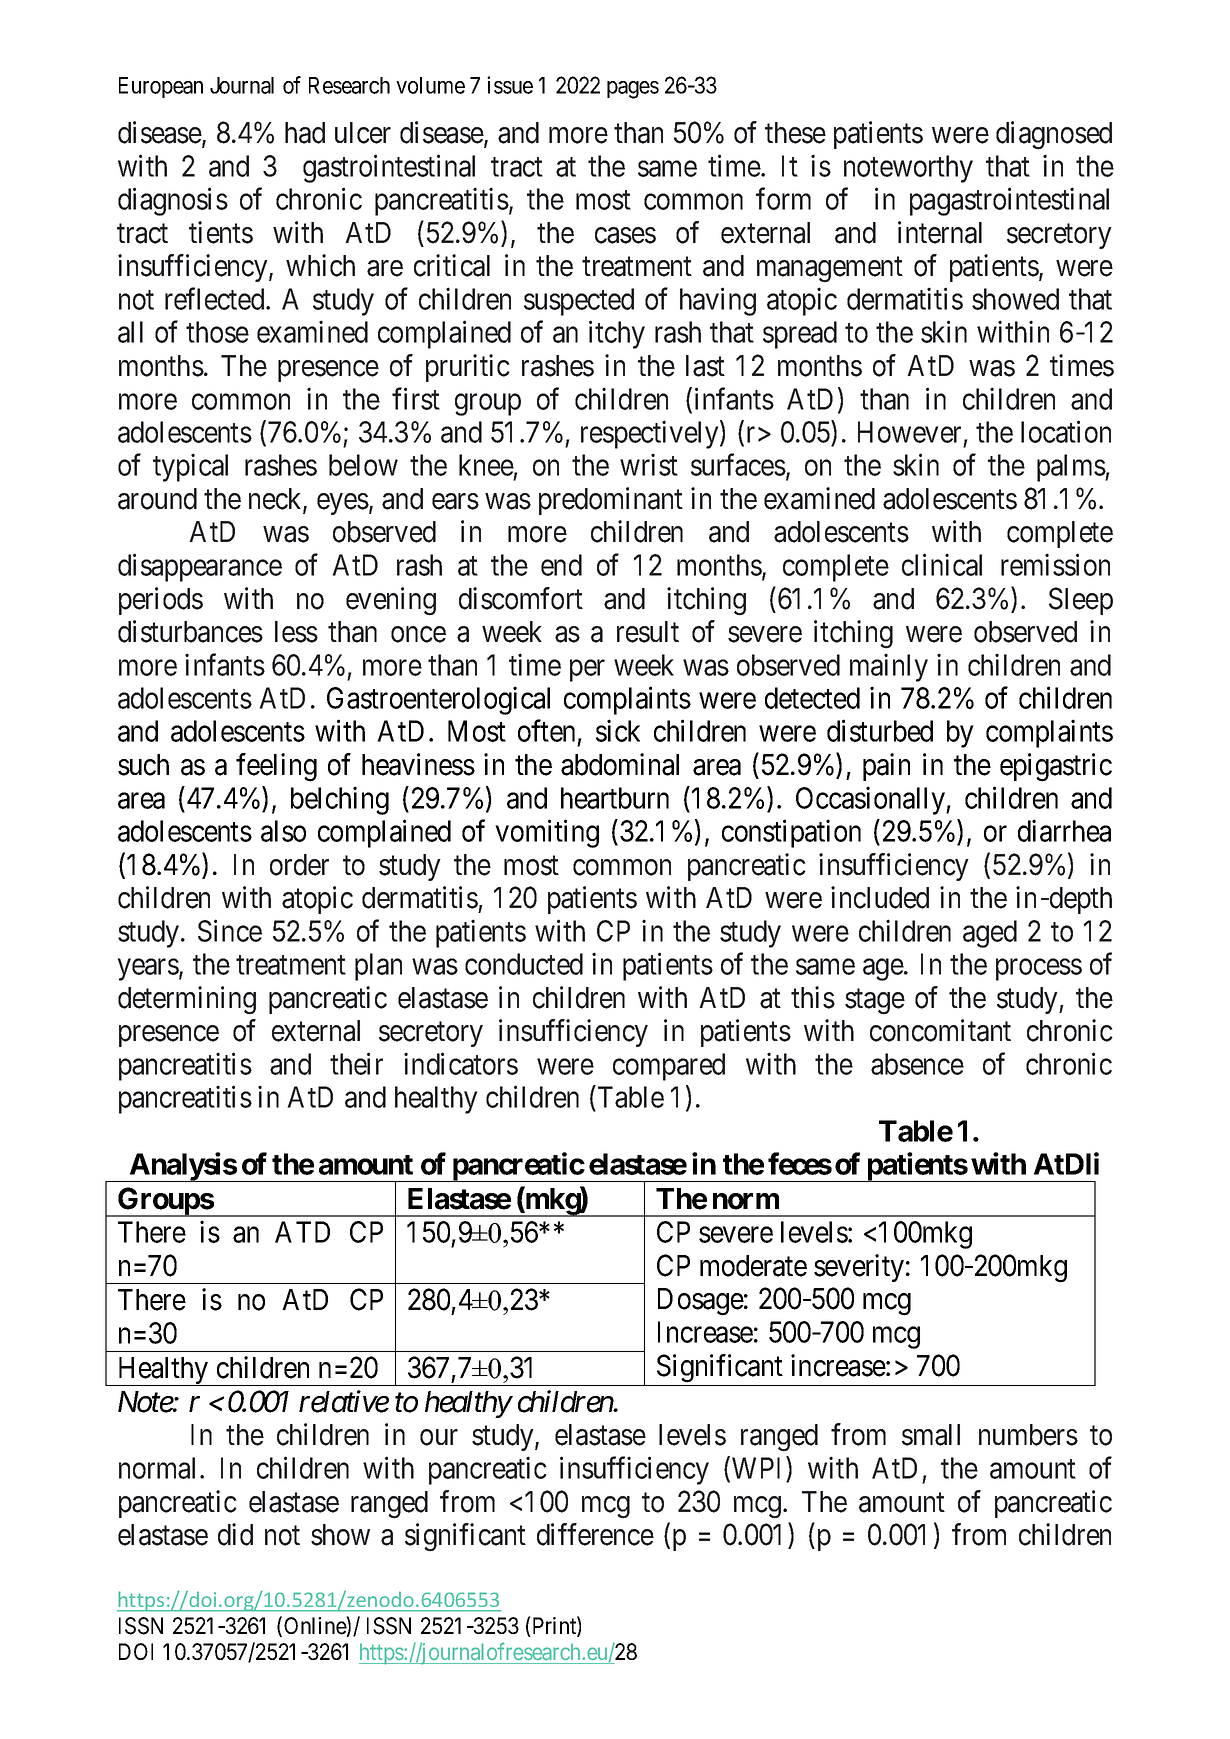 This page has width=1230, height=1739. Describe the element at coordinates (1054, 135) in the page. I see `diagnosed` at that location.
